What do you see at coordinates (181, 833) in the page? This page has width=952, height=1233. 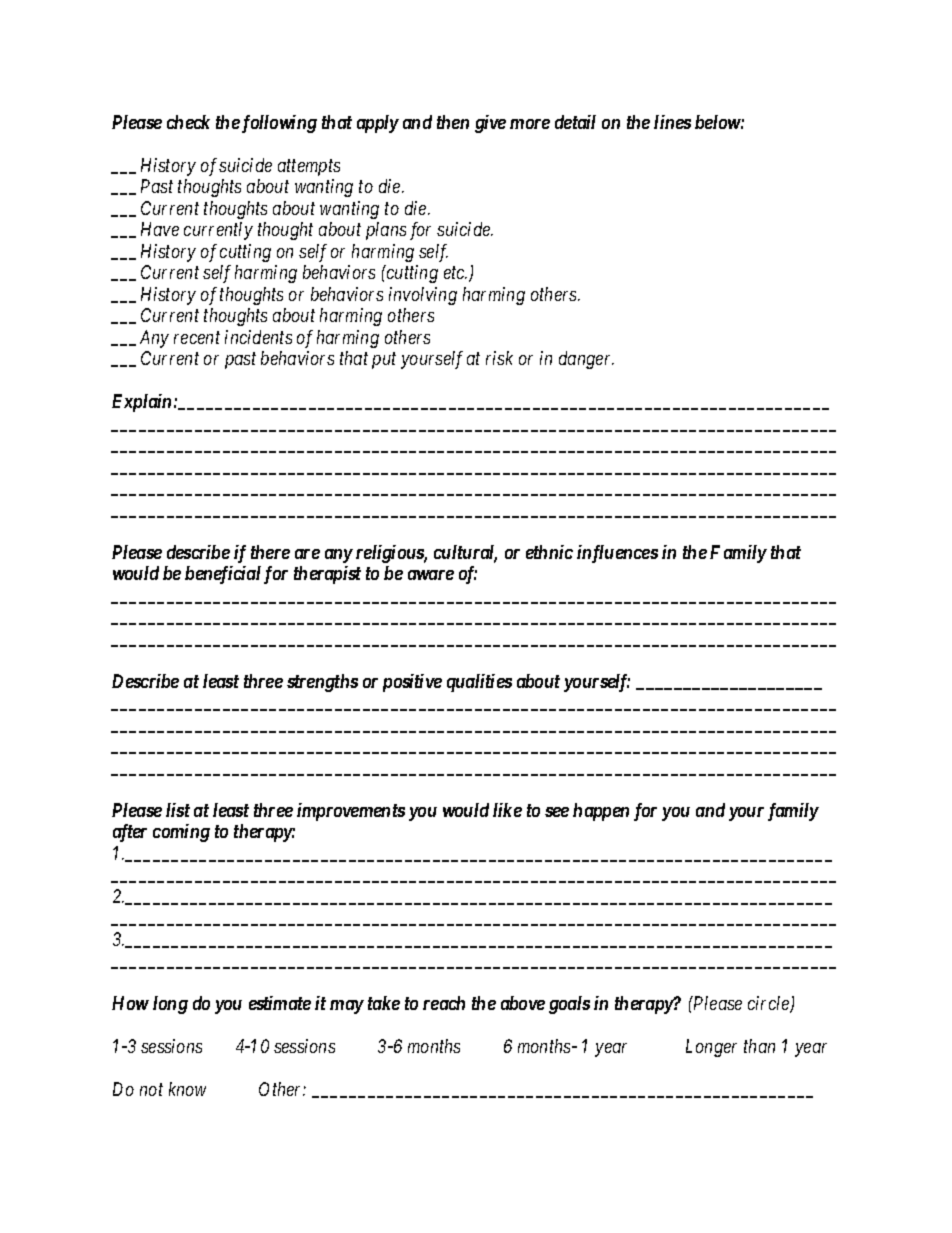 I see `coming` at bounding box center [181, 833].
